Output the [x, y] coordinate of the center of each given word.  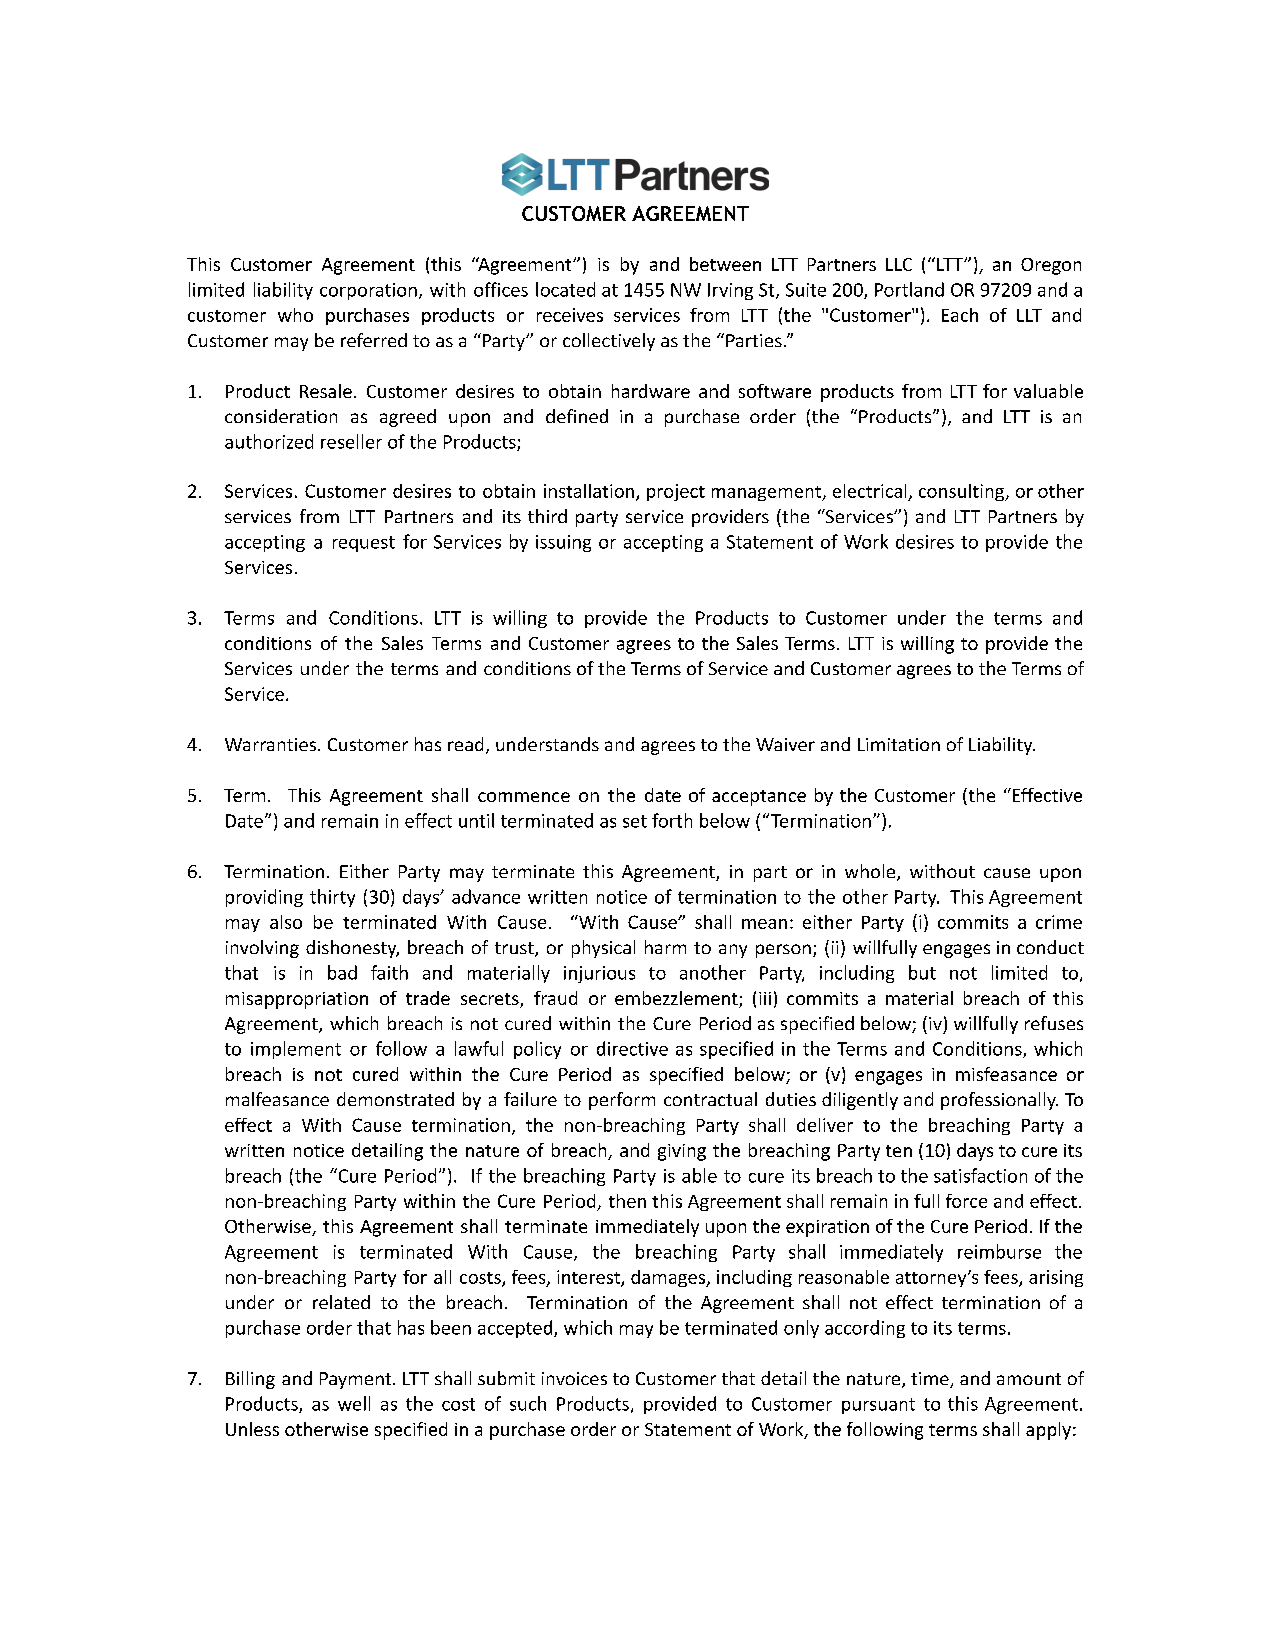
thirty [332, 898]
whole [871, 872]
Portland [909, 289]
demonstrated [395, 1099]
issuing [563, 543]
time [931, 1380]
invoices [574, 1378]
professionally [999, 1101]
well [354, 1403]
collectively [609, 342]
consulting [963, 492]
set [635, 821]
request [364, 544]
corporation [368, 291]
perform [622, 1101]
